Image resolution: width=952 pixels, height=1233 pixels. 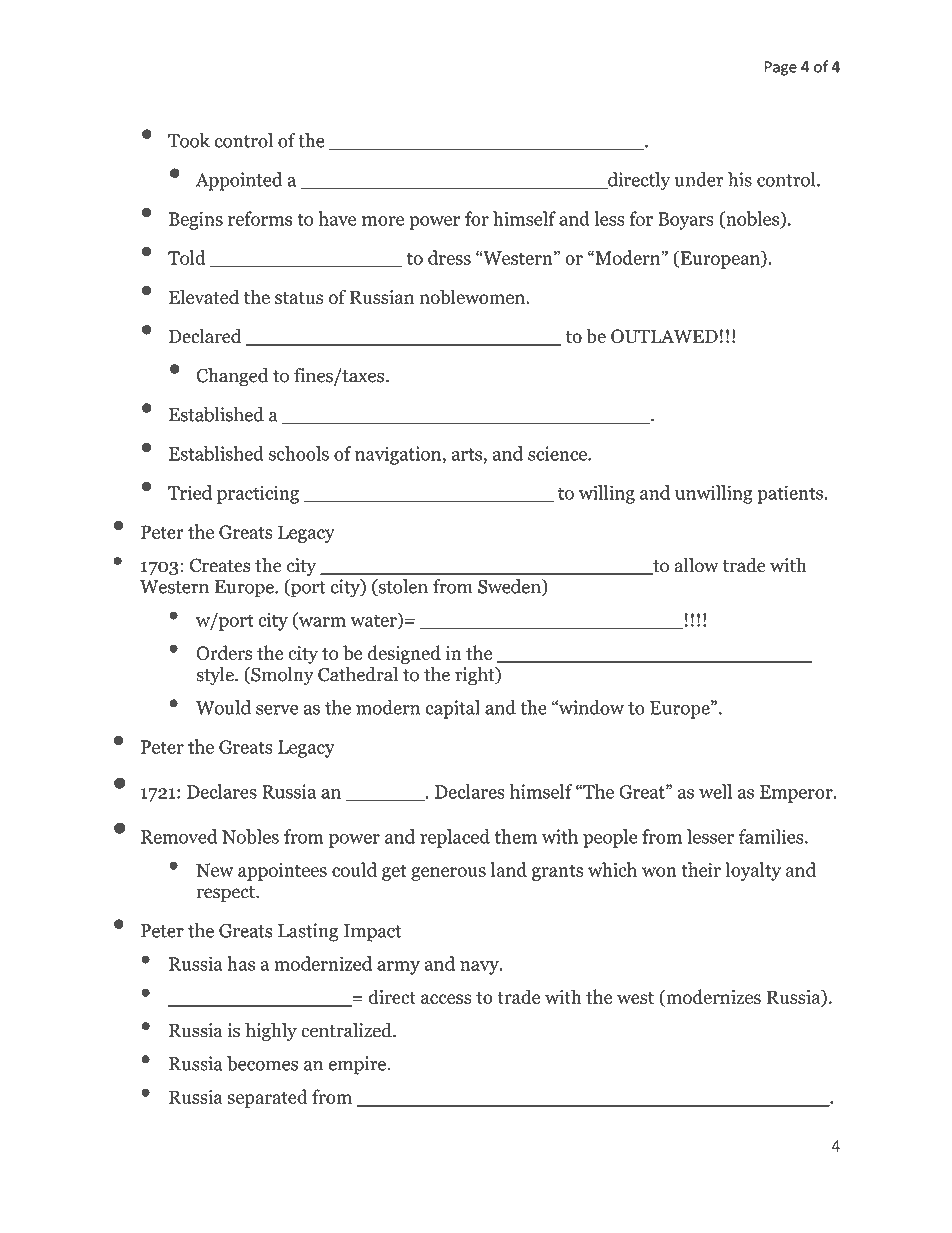 What do you see at coordinates (232, 377) in the screenshot?
I see `Changed` at bounding box center [232, 377].
